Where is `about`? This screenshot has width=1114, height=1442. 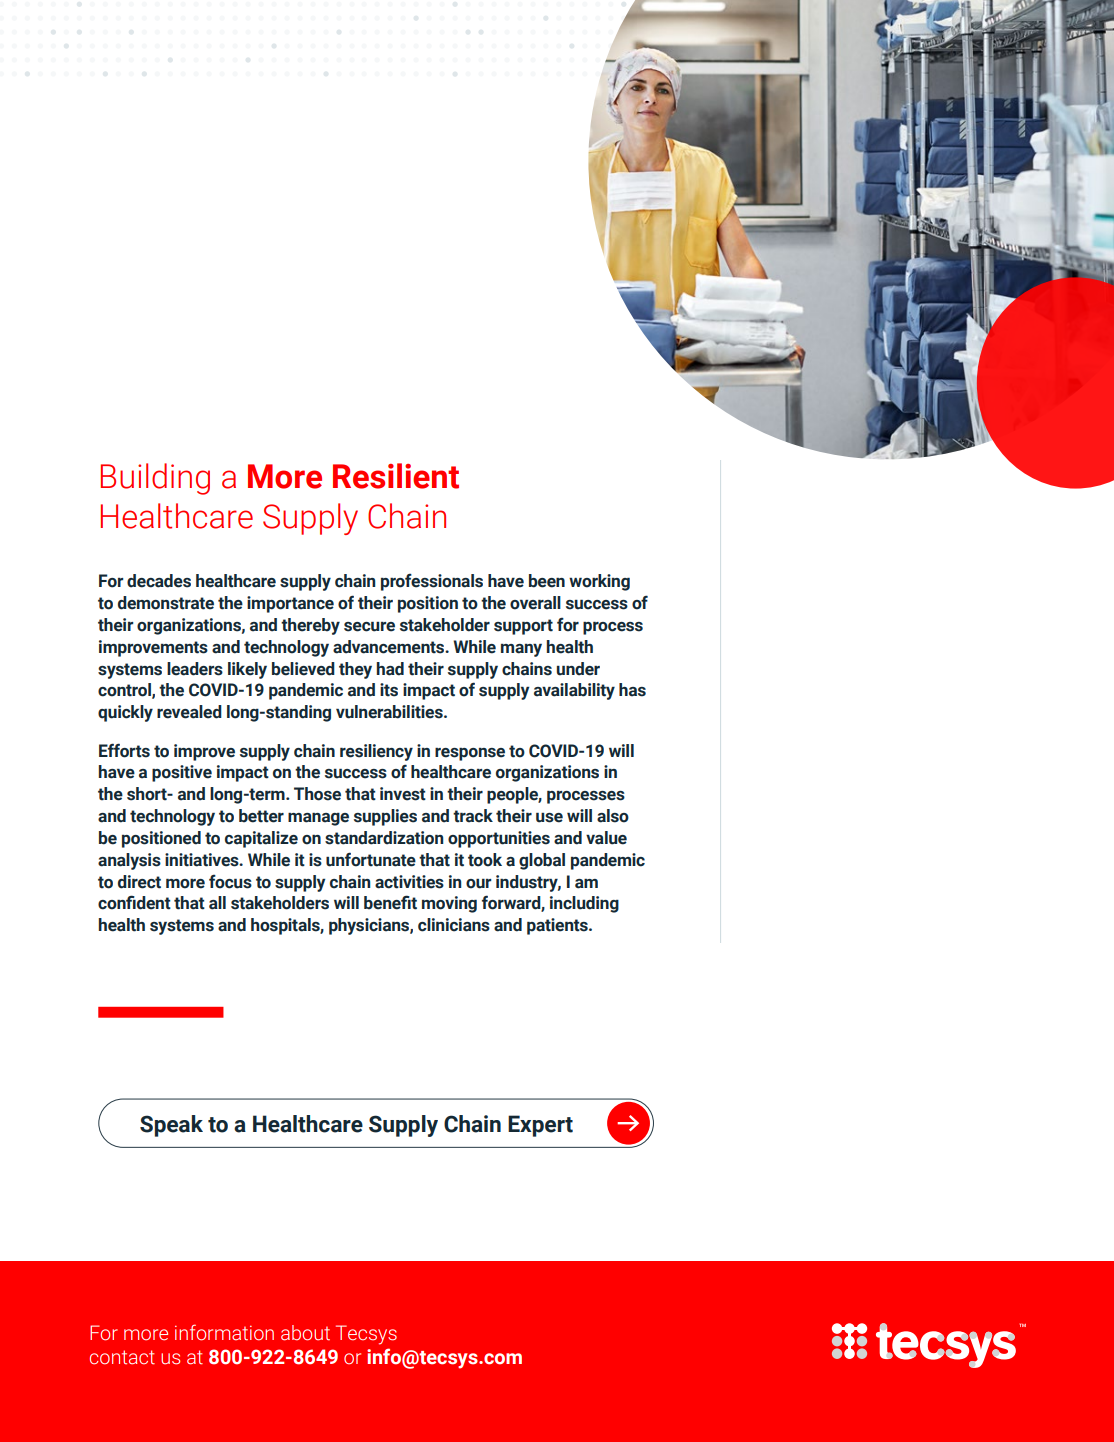
about is located at coordinates (305, 1333).
